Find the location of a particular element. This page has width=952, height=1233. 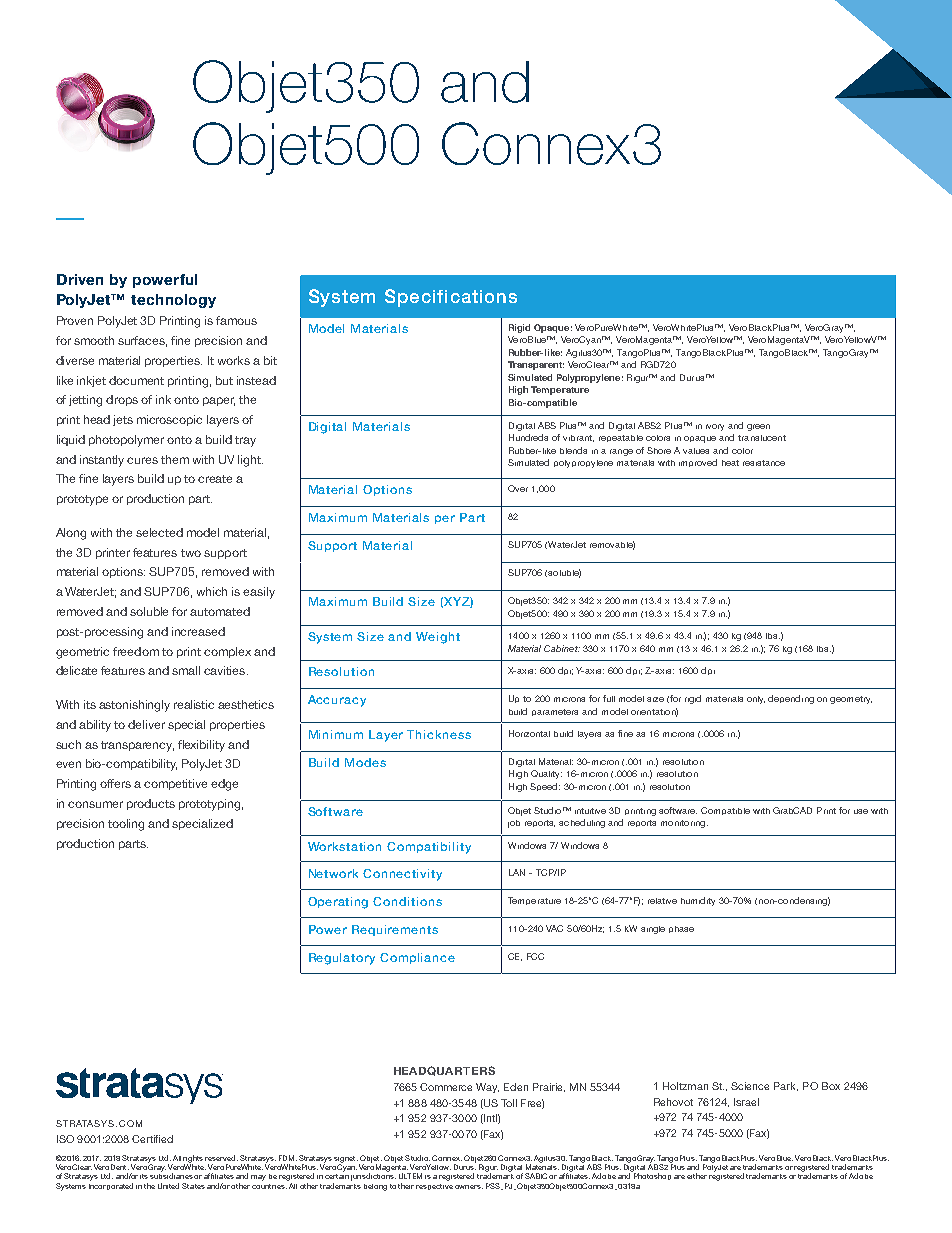

small is located at coordinates (186, 670).
